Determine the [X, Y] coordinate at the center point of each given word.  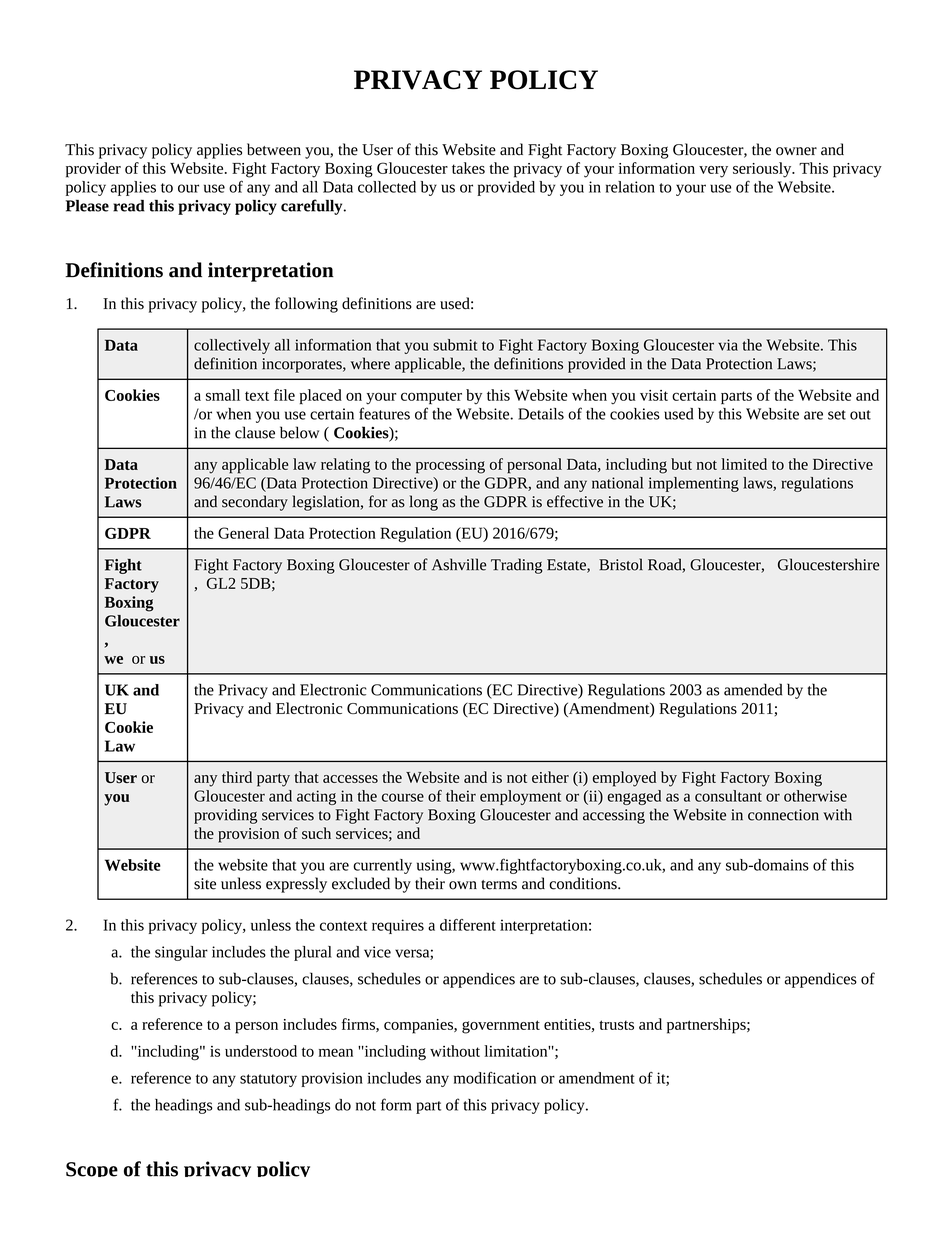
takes [468, 168]
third [237, 777]
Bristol [621, 564]
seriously [763, 170]
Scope [92, 1169]
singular [181, 953]
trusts [616, 1025]
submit [455, 345]
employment [520, 797]
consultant [728, 796]
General [243, 533]
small [223, 395]
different [468, 925]
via [728, 345]
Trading [516, 566]
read [129, 205]
